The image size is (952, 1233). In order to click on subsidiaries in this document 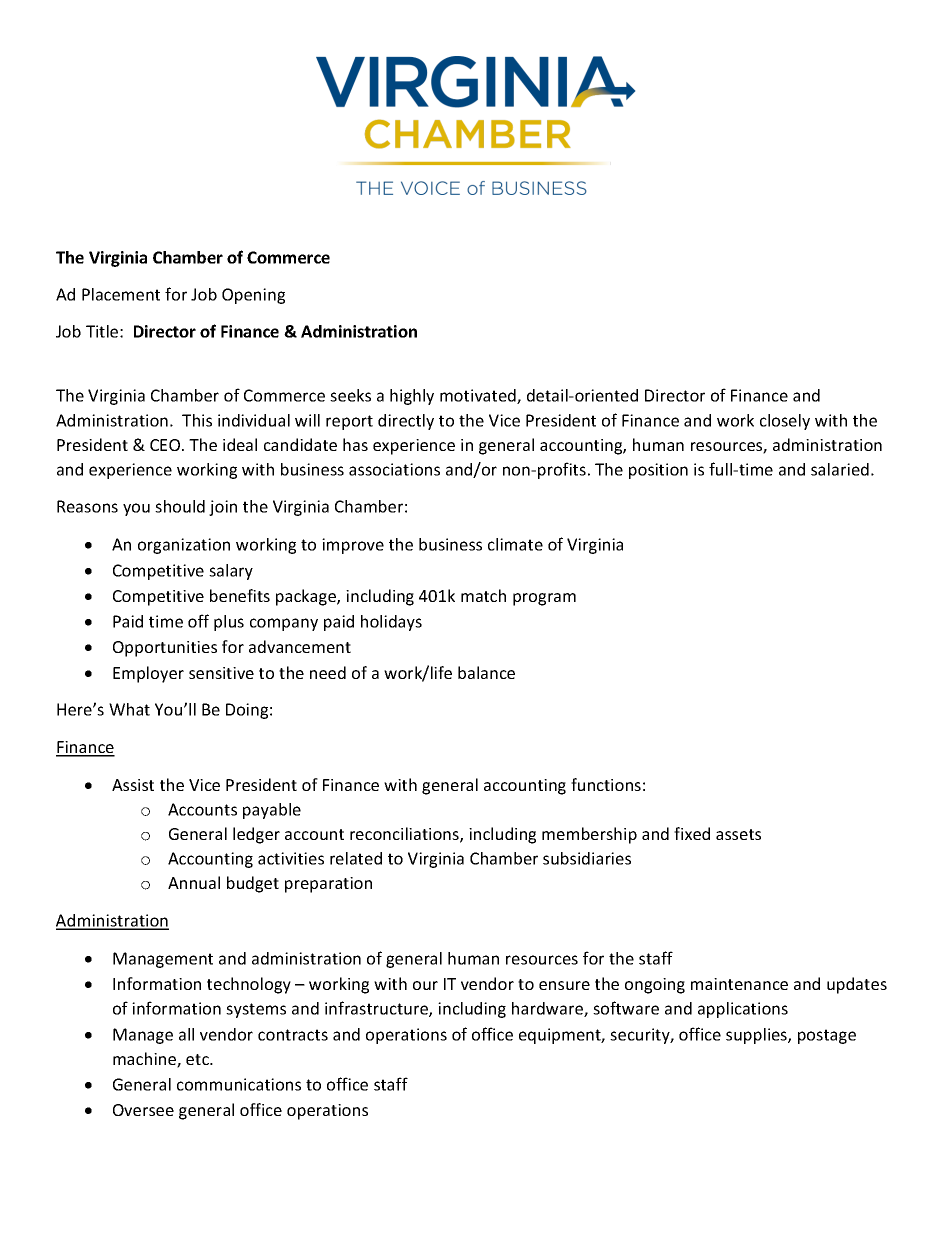, I will do `click(587, 858)`.
